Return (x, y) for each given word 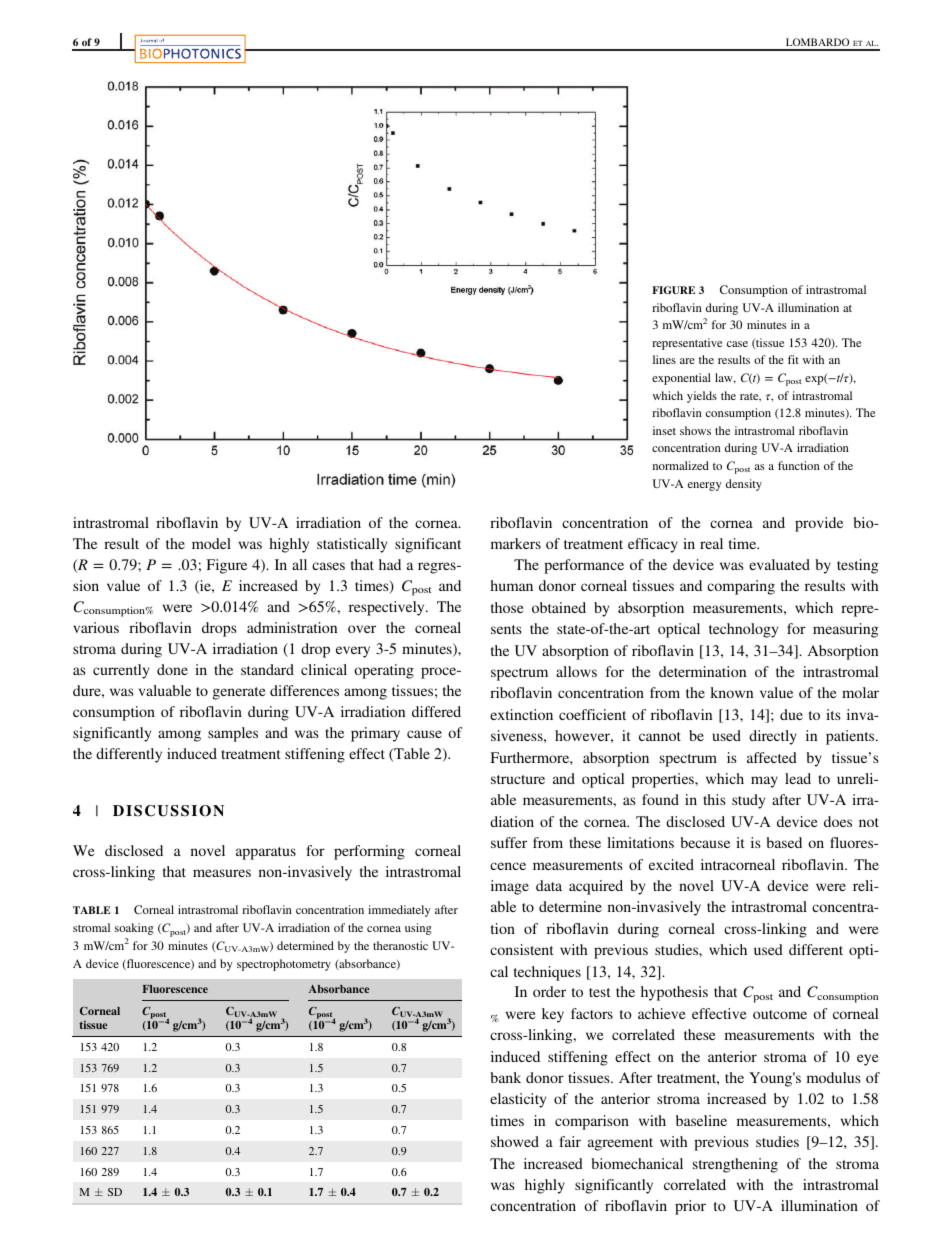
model (211, 543)
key (553, 1015)
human (512, 585)
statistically (352, 545)
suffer (509, 842)
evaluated (779, 564)
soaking (134, 929)
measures (222, 873)
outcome (780, 1014)
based (784, 842)
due (791, 714)
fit (793, 359)
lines (664, 359)
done (172, 669)
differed (436, 711)
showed (515, 1141)
